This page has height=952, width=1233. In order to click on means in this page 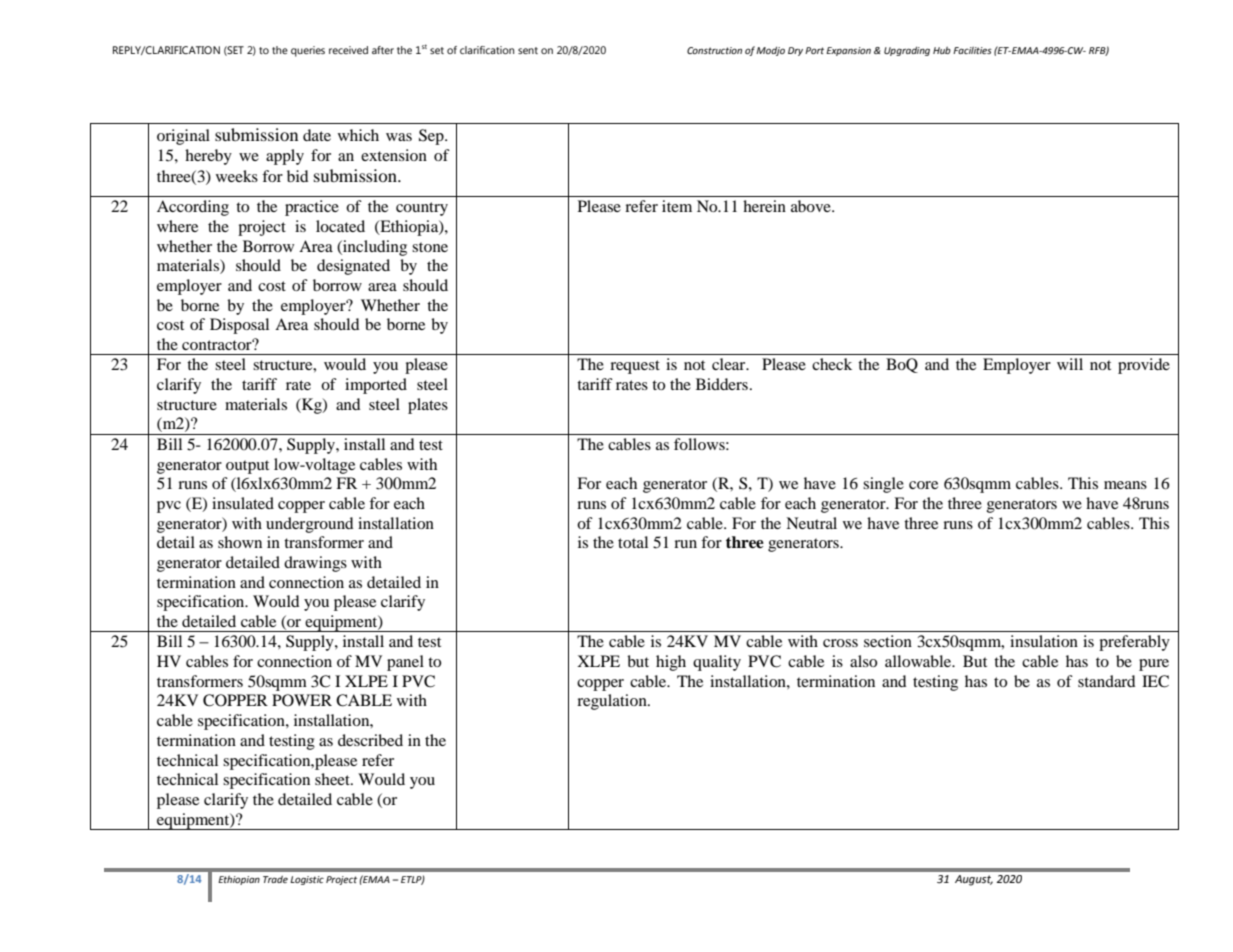, I will do `click(1125, 485)`.
